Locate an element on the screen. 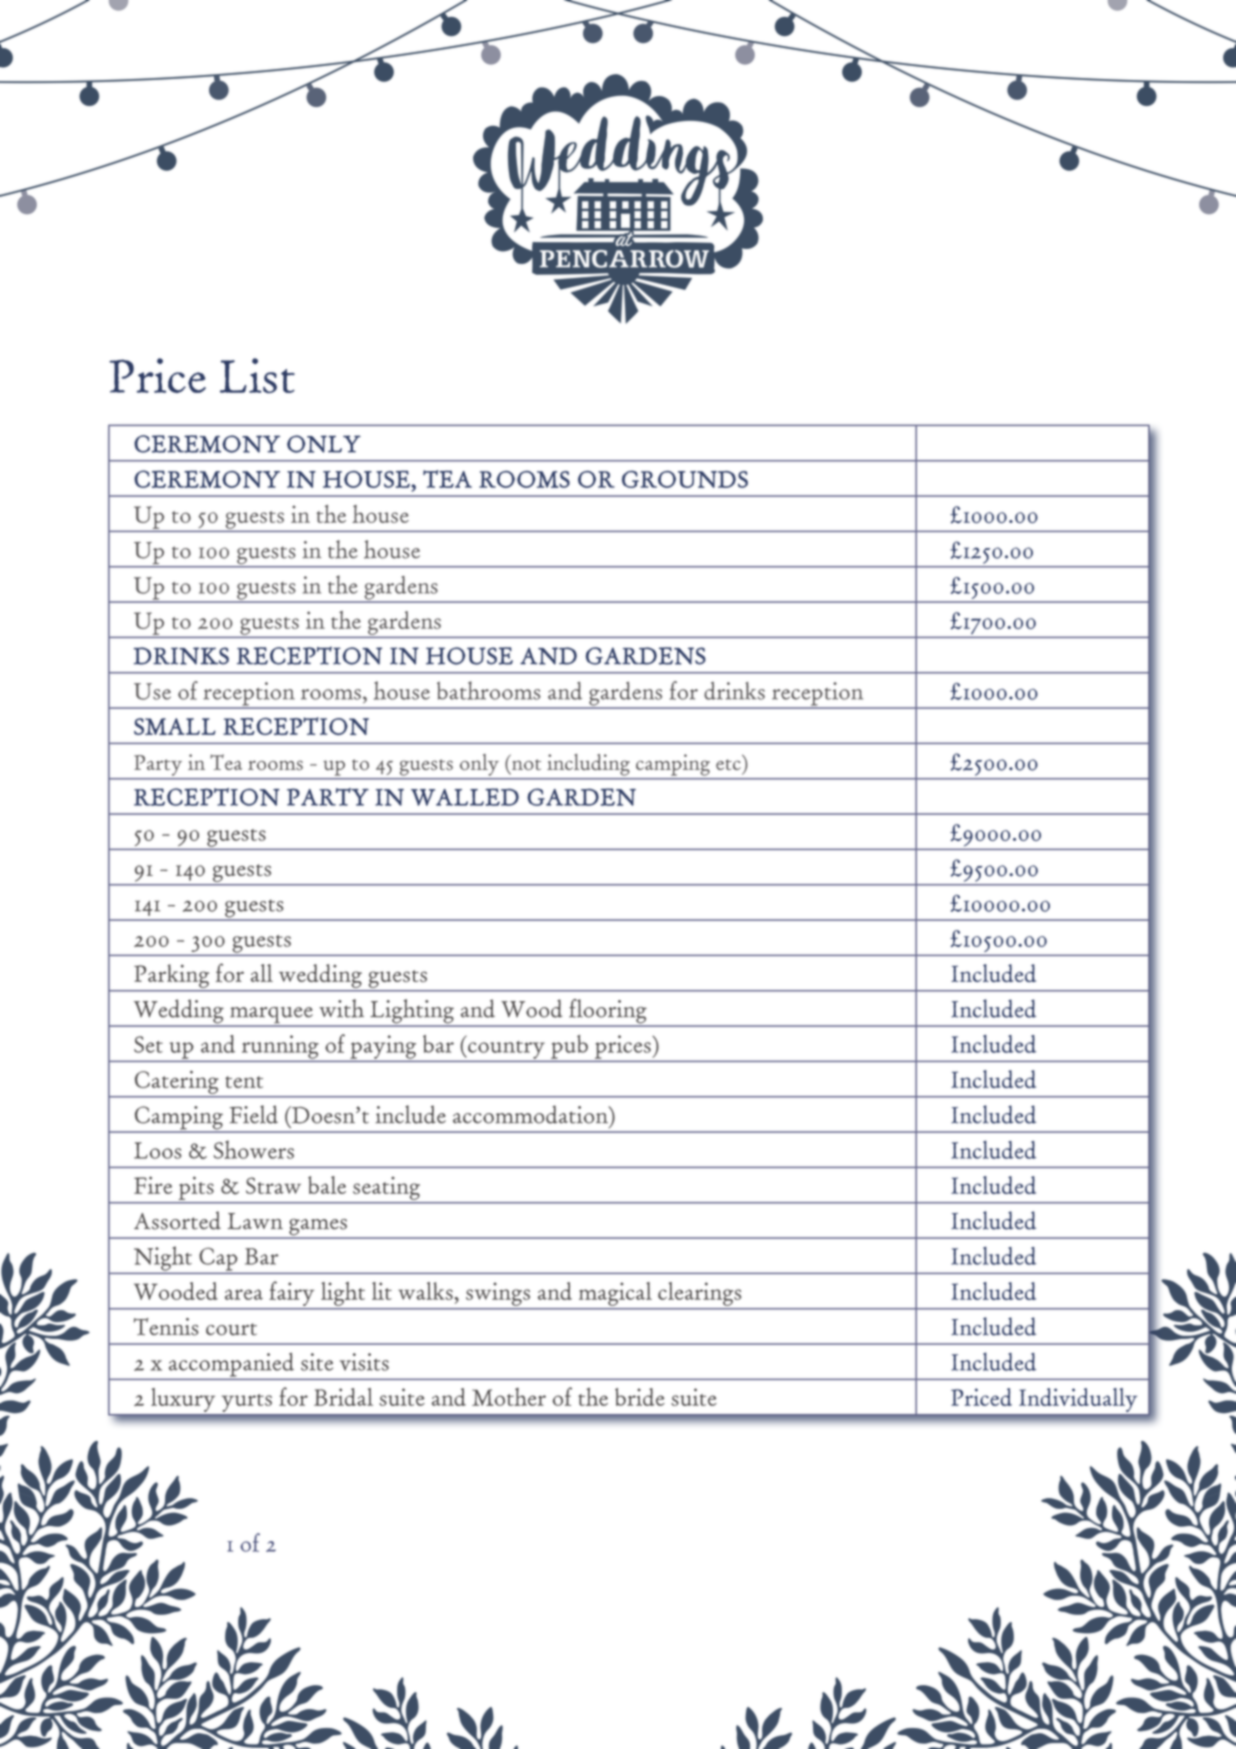 This screenshot has height=1749, width=1236. SMALL is located at coordinates (175, 726).
